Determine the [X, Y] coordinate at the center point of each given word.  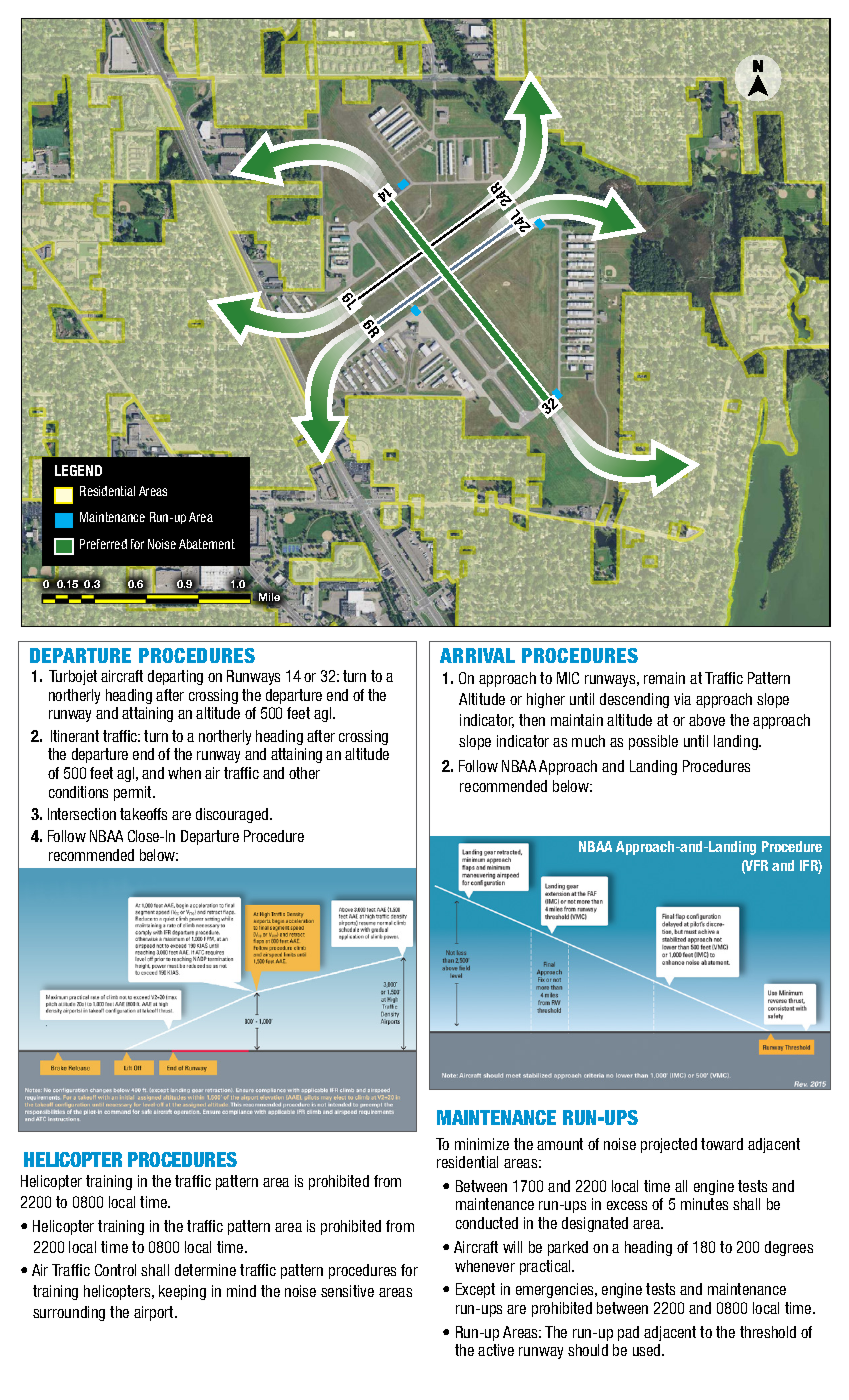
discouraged [233, 815]
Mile [269, 597]
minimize [482, 1144]
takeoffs [143, 814]
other [304, 773]
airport [155, 1313]
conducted [487, 1223]
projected [669, 1145]
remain [664, 678]
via [682, 699]
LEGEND [78, 470]
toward [722, 1144]
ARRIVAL [477, 655]
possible [653, 742]
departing [175, 677]
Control [115, 1270]
